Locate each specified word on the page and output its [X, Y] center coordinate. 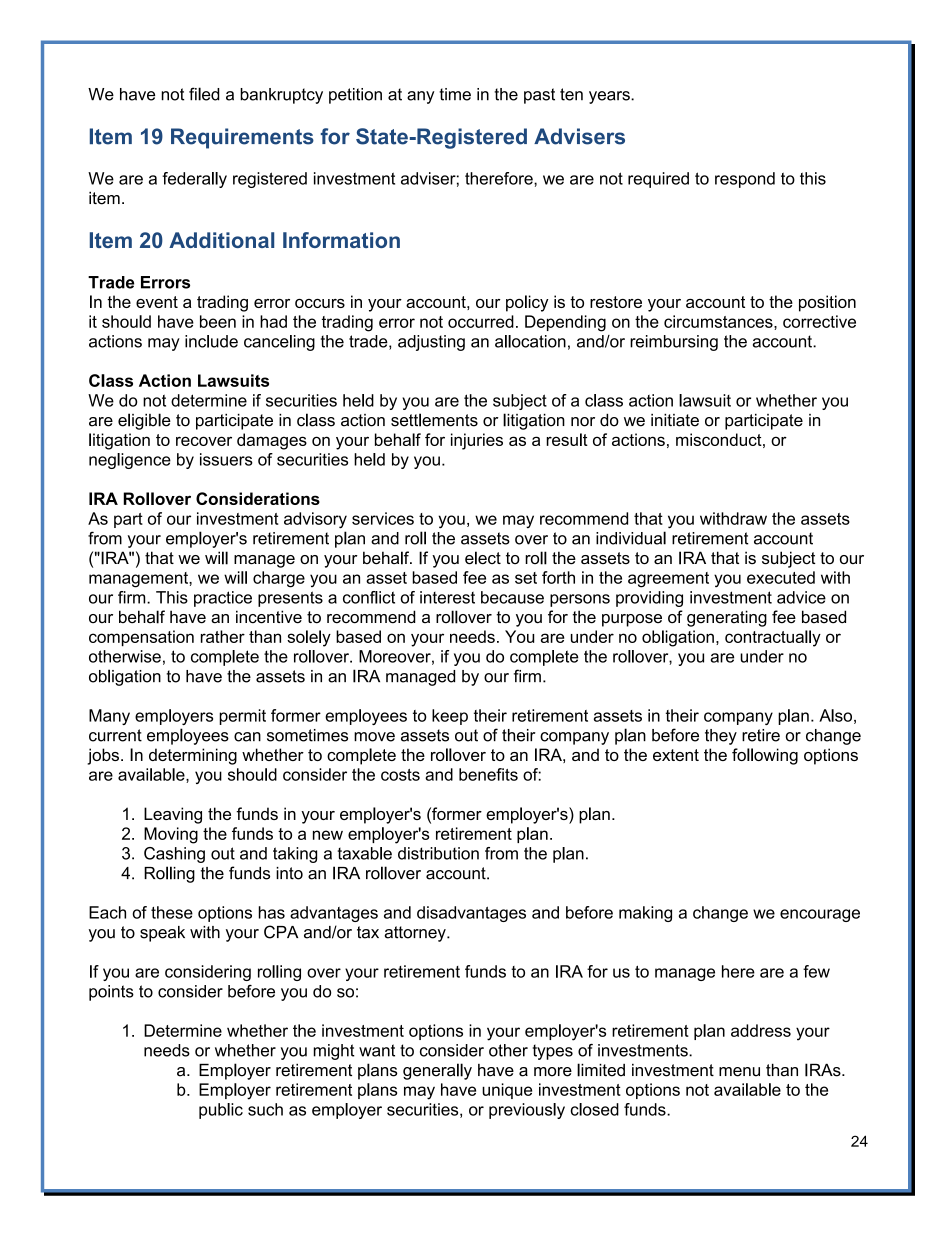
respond [745, 180]
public [221, 1111]
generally [437, 1071]
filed [204, 94]
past [539, 96]
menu [739, 1072]
